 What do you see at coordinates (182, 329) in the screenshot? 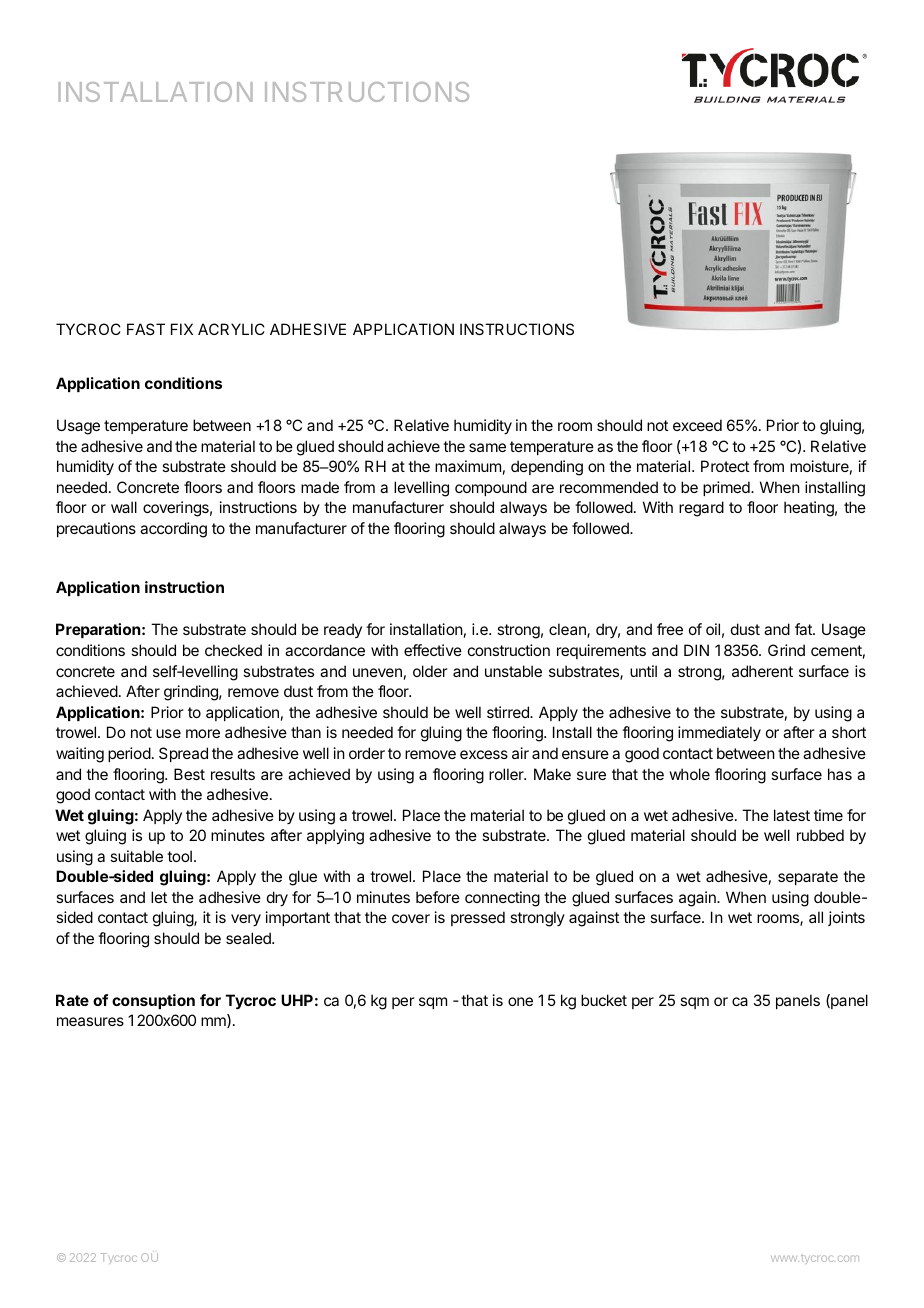
I see `FIX` at bounding box center [182, 329].
